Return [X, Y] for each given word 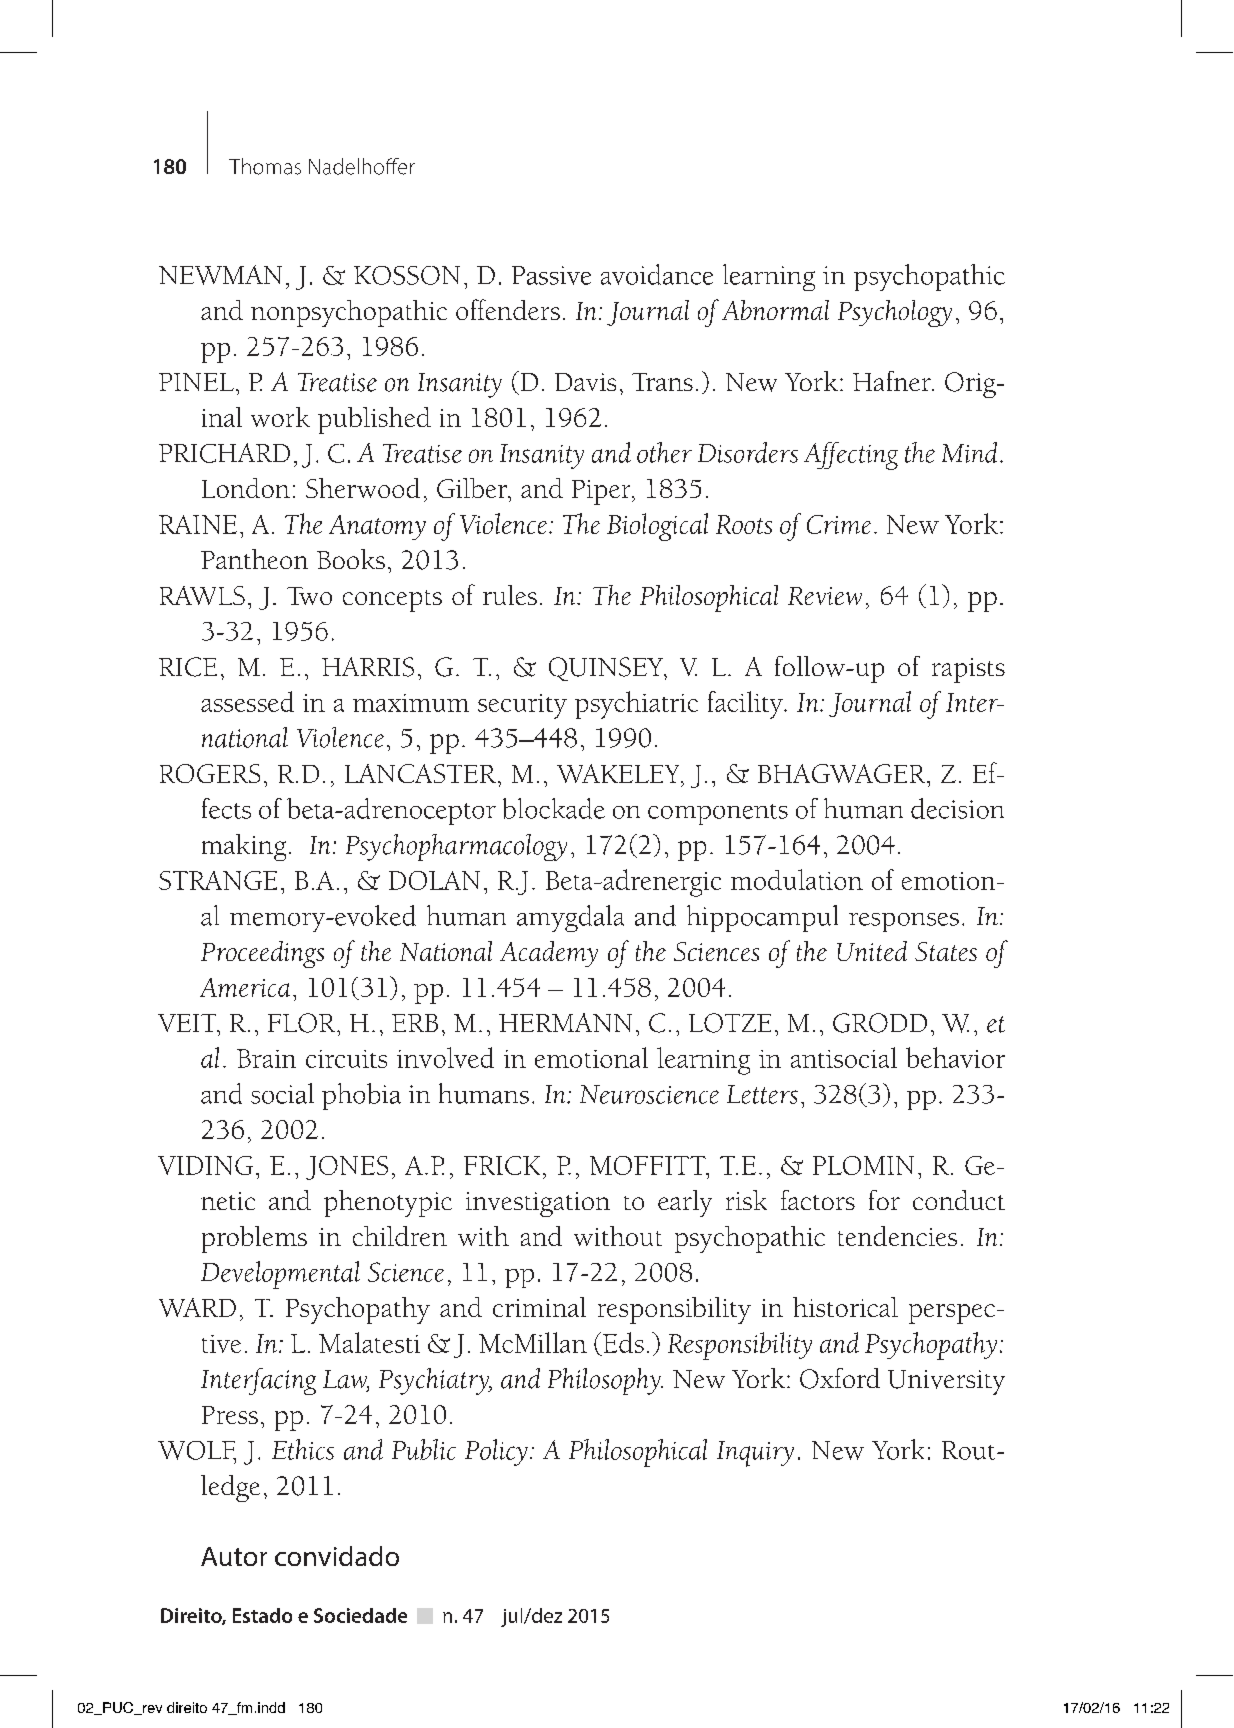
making [244, 847]
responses [904, 922]
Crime [839, 524]
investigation [538, 1204]
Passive [551, 275]
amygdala [570, 918]
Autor [234, 1556]
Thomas [265, 166]
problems [254, 1239]
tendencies [897, 1236]
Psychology [895, 313]
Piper [602, 492]
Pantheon [254, 559]
